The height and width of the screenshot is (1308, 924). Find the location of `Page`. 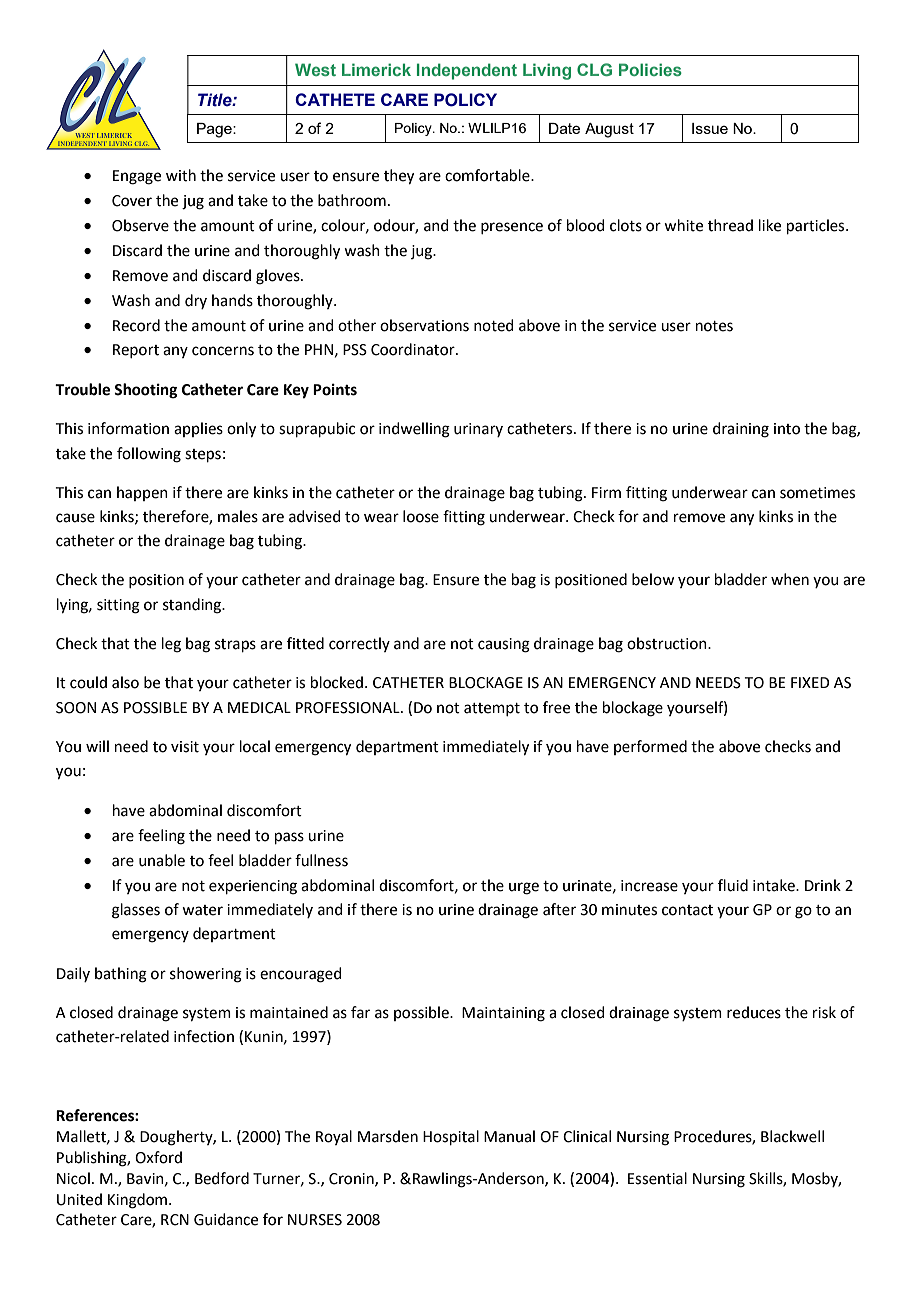

Page is located at coordinates (215, 130).
